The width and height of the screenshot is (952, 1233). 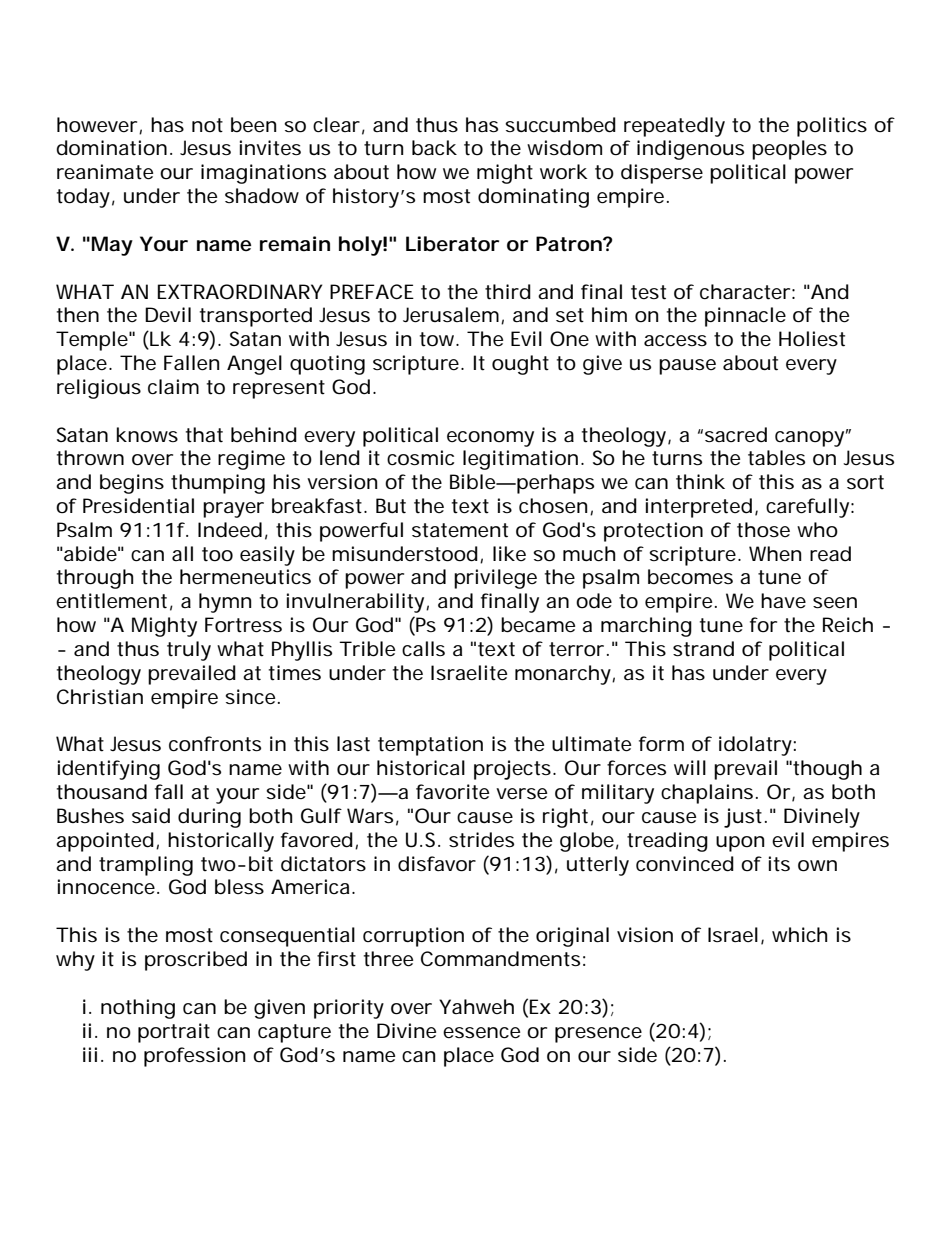 I want to click on temptation, so click(x=430, y=746).
